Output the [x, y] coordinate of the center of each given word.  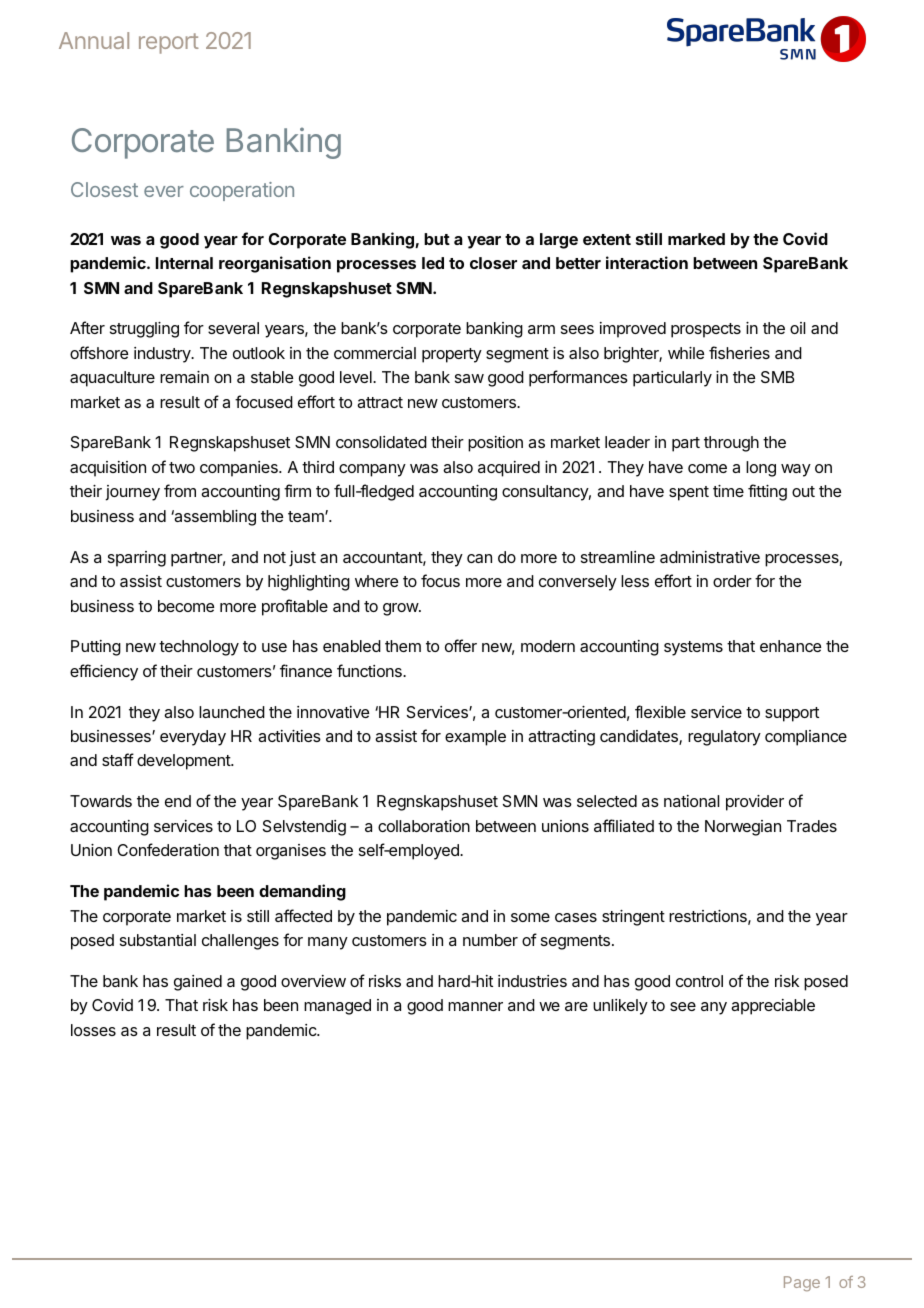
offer [461, 645]
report [169, 43]
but [437, 239]
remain [184, 377]
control [699, 981]
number [490, 940]
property [452, 355]
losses [93, 1030]
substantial [158, 940]
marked [696, 239]
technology [199, 648]
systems [693, 648]
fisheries [739, 352]
